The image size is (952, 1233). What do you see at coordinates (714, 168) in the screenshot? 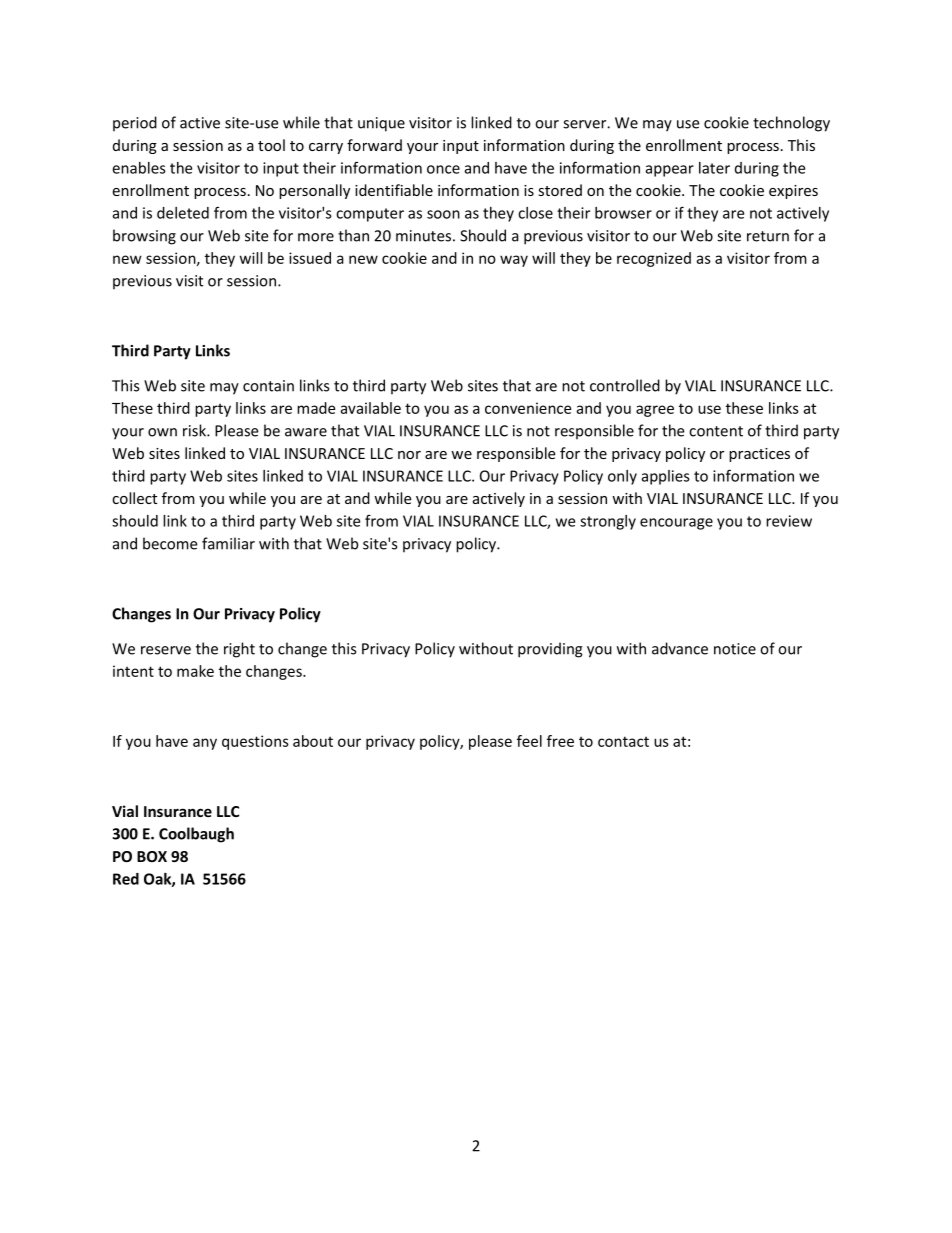
I see `later` at bounding box center [714, 168].
